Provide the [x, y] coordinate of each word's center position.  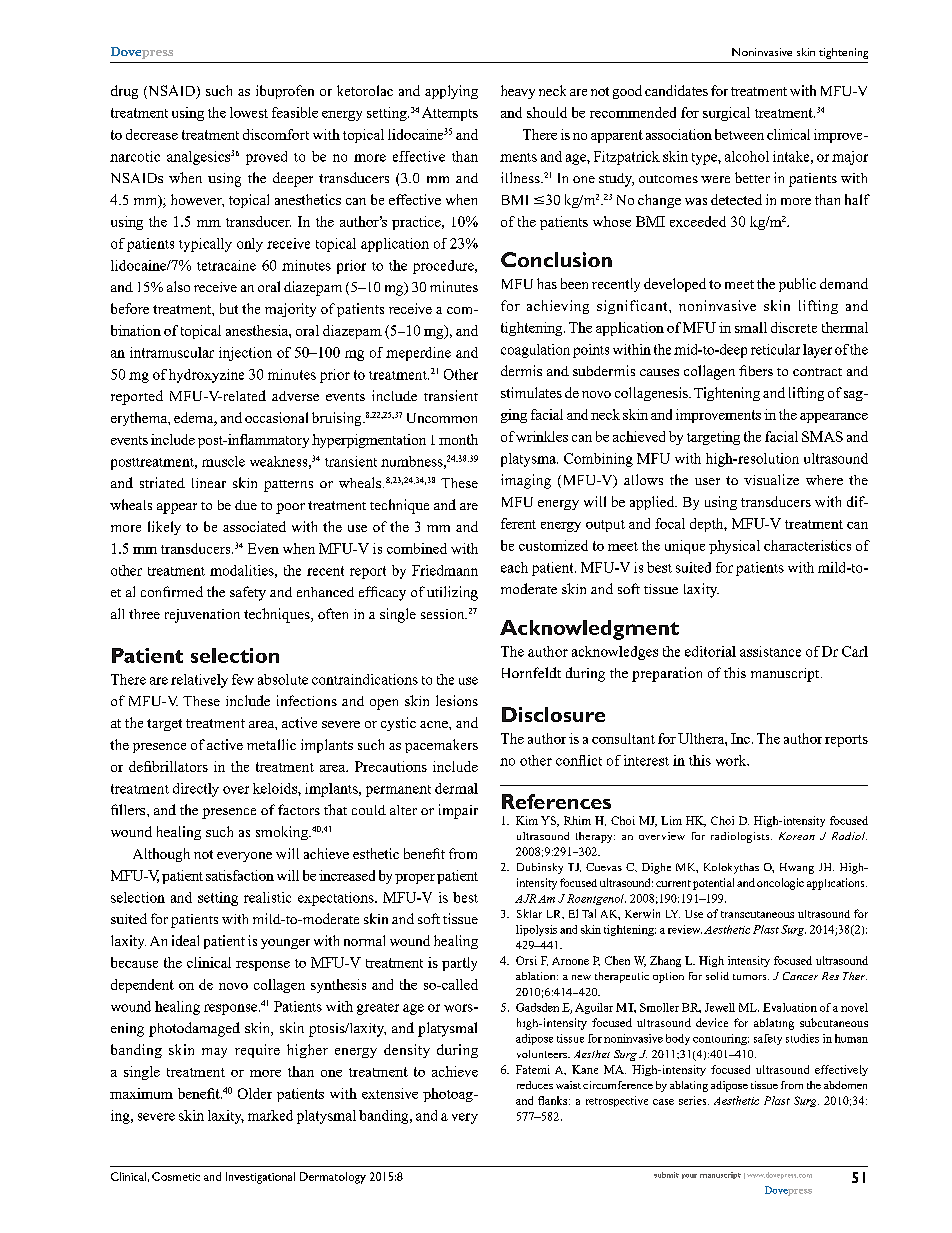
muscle [223, 461]
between [739, 134]
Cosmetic [176, 1176]
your [689, 1176]
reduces [535, 1085]
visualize [771, 479]
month [458, 439]
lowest [249, 112]
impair [458, 811]
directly [196, 790]
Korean [797, 836]
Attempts [450, 114]
